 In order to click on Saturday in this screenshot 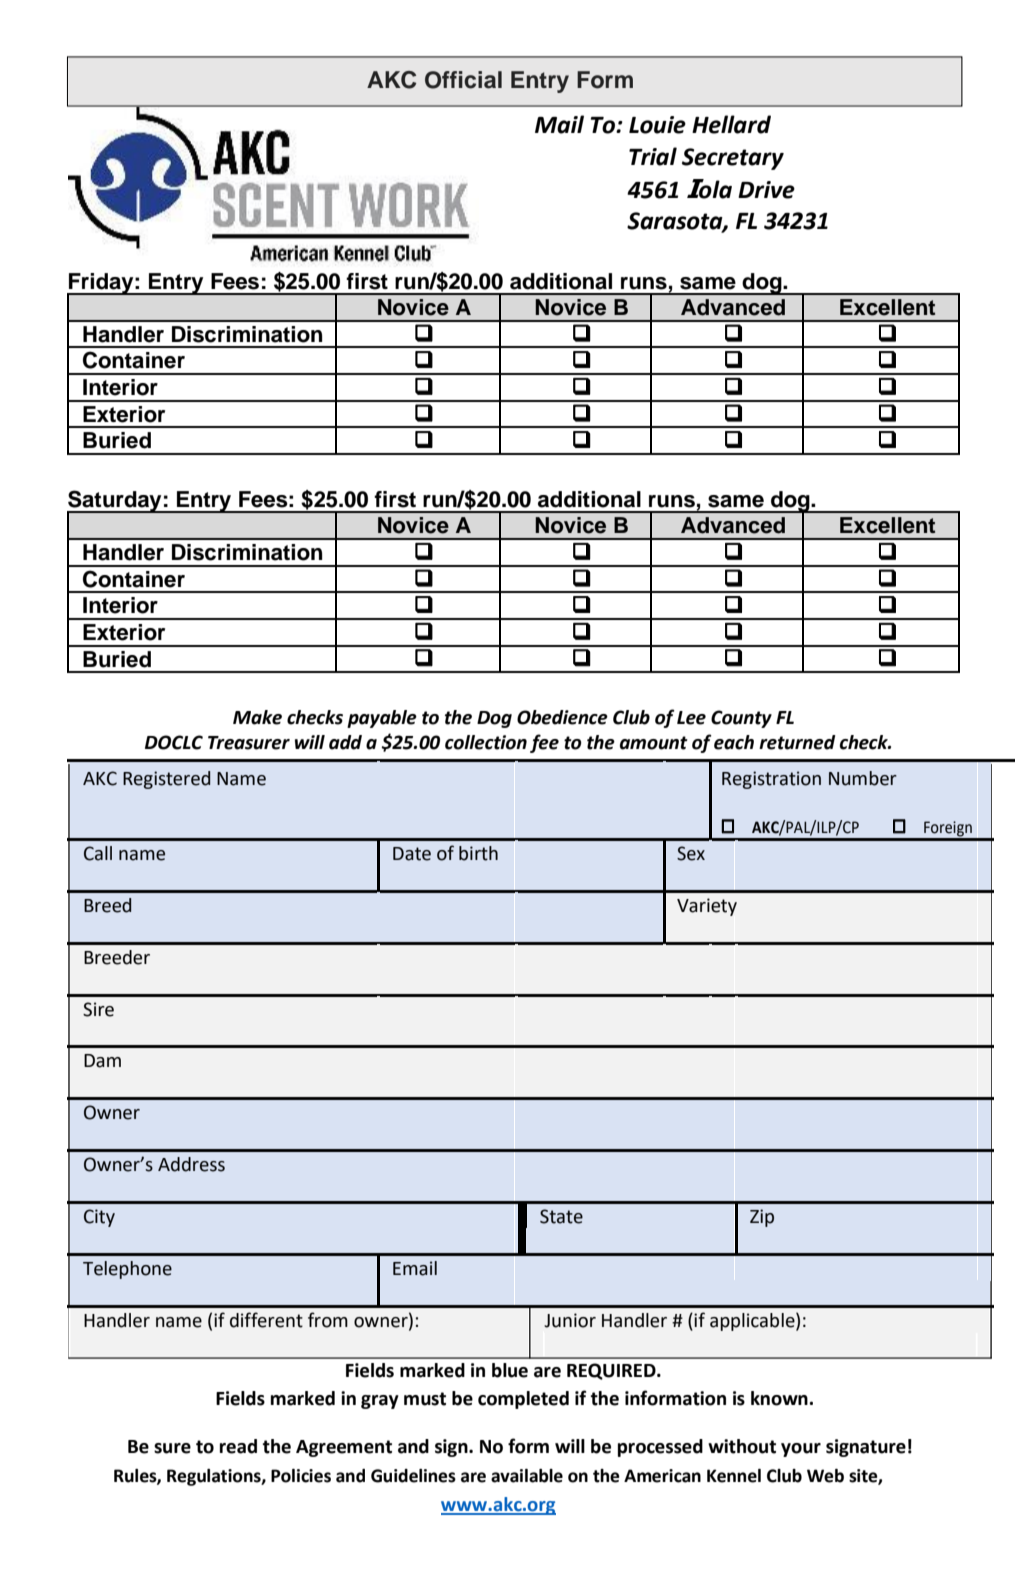, I will do `click(115, 502)`.
